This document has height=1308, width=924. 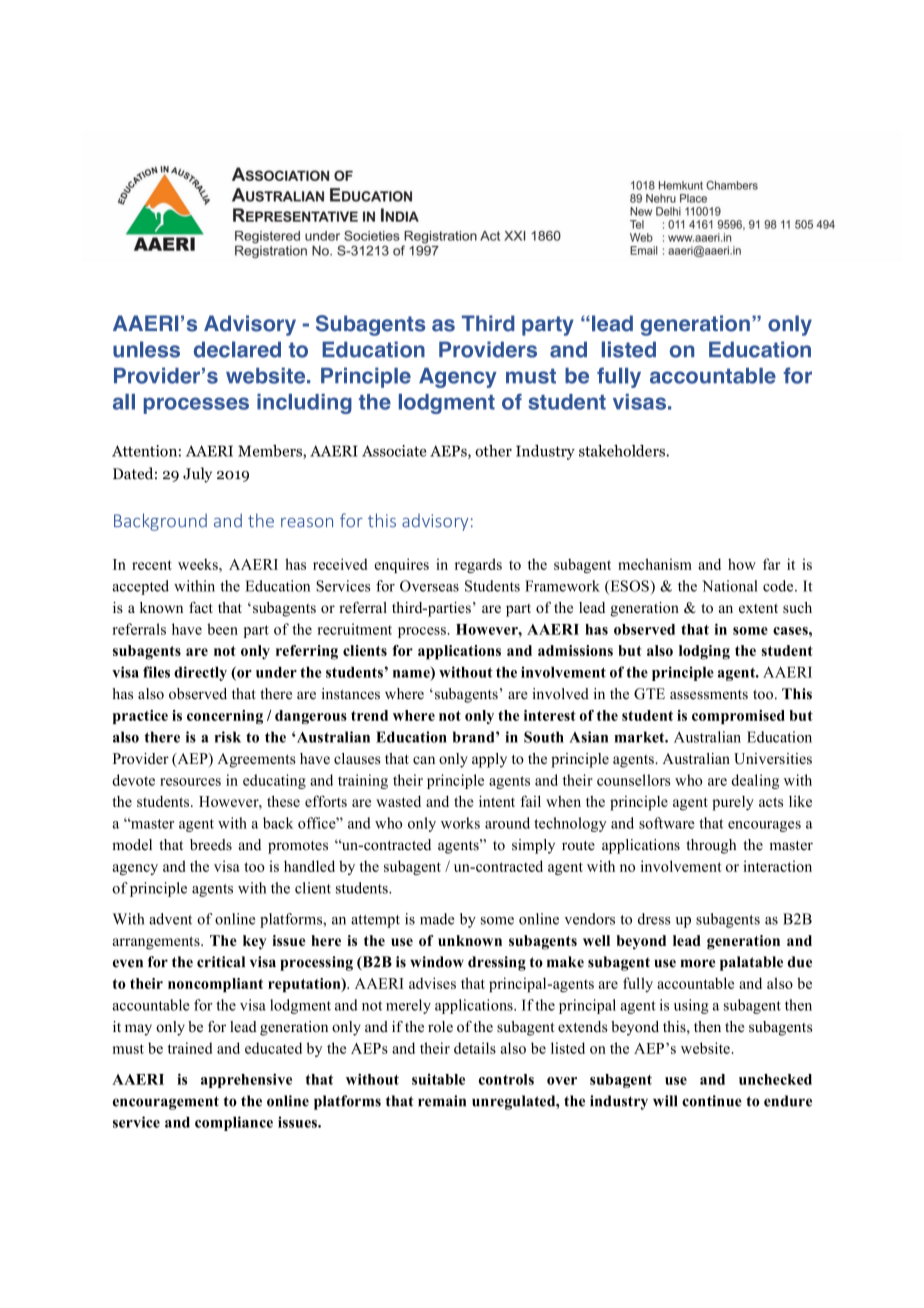 I want to click on works, so click(x=460, y=823).
